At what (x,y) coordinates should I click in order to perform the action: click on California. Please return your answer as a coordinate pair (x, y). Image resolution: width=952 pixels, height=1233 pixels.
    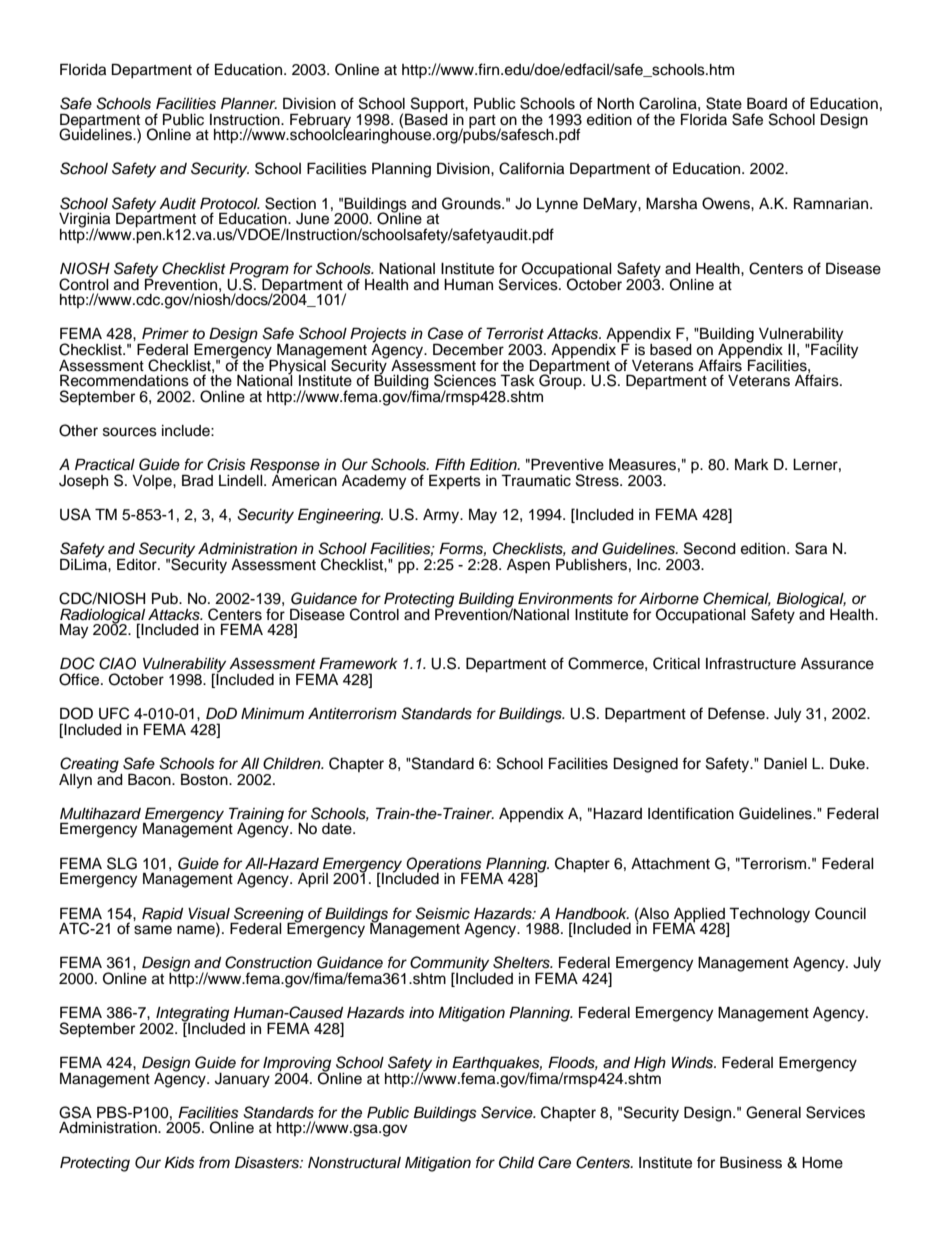
    Looking at the image, I should click on (531, 168).
